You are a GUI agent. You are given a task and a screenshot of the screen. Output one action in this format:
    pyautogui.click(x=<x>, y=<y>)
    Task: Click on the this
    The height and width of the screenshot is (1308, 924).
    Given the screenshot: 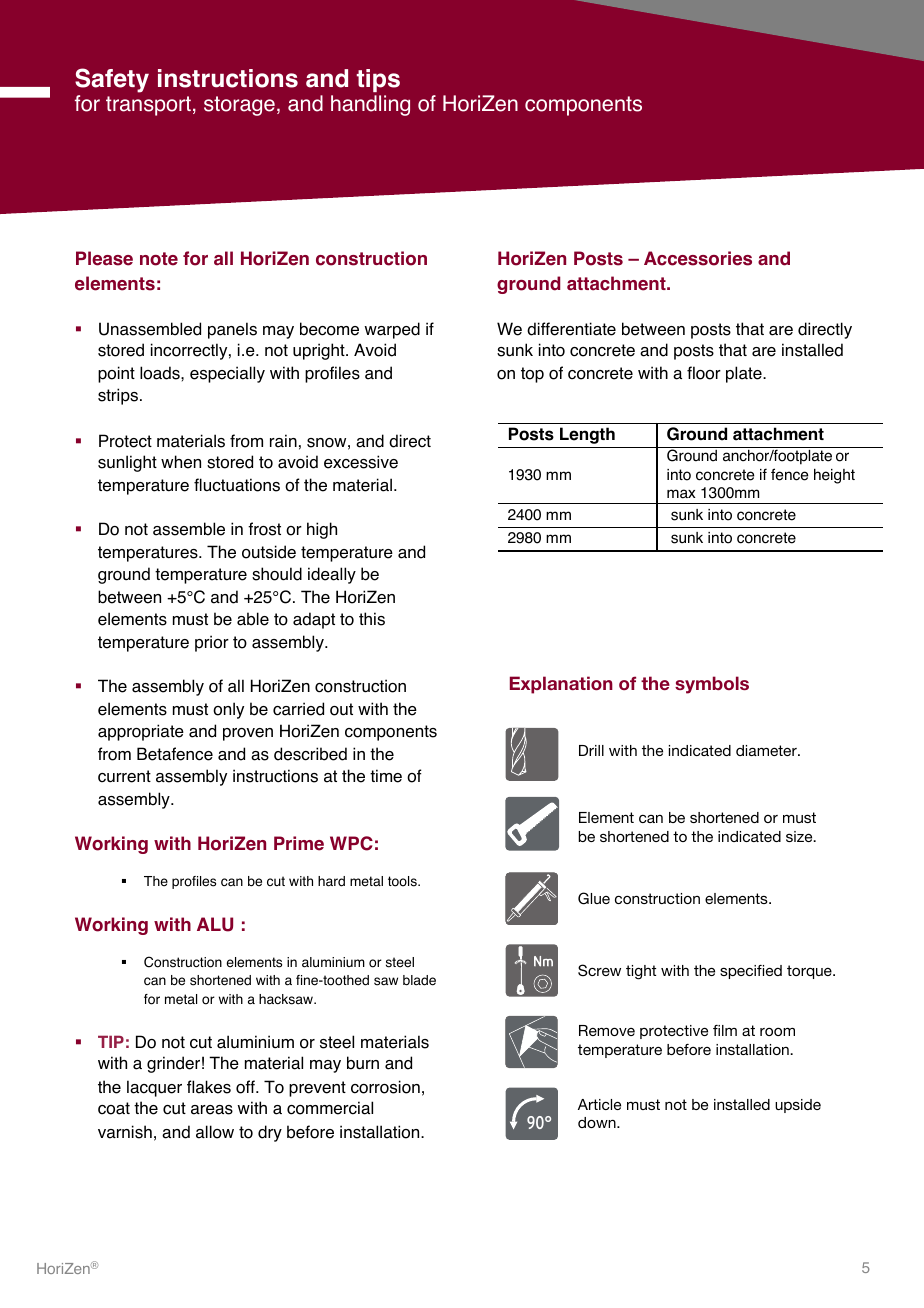 What is the action you would take?
    pyautogui.click(x=372, y=619)
